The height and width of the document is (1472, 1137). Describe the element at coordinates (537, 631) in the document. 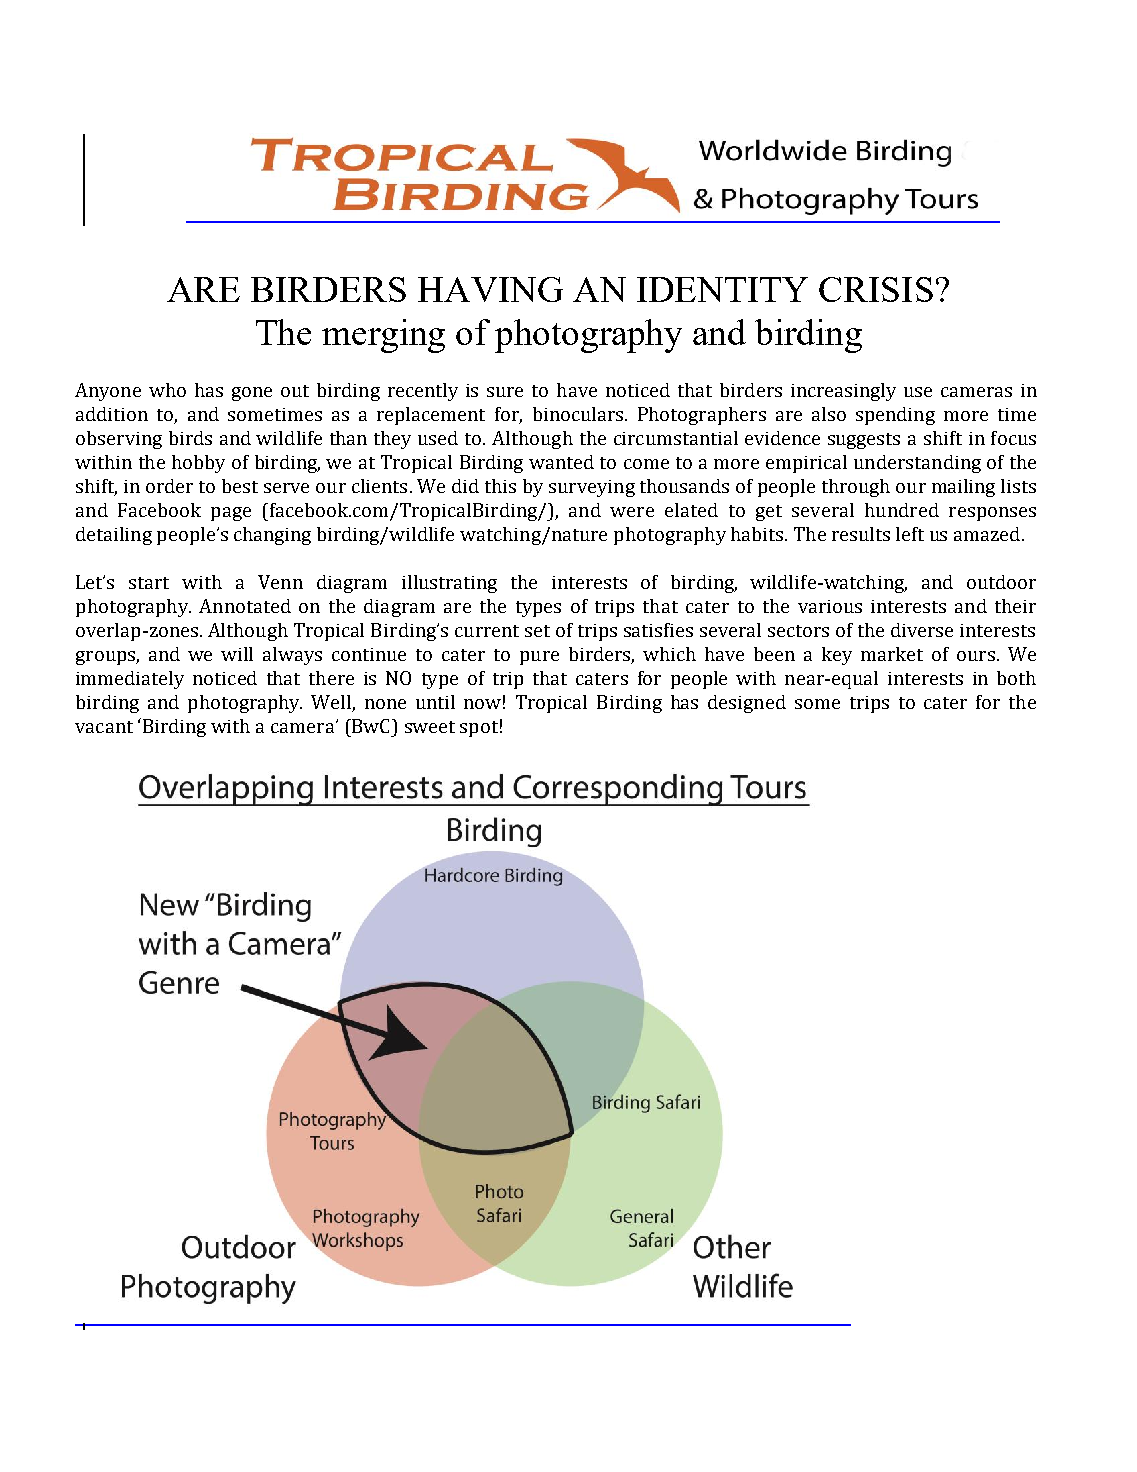

I see `set` at that location.
